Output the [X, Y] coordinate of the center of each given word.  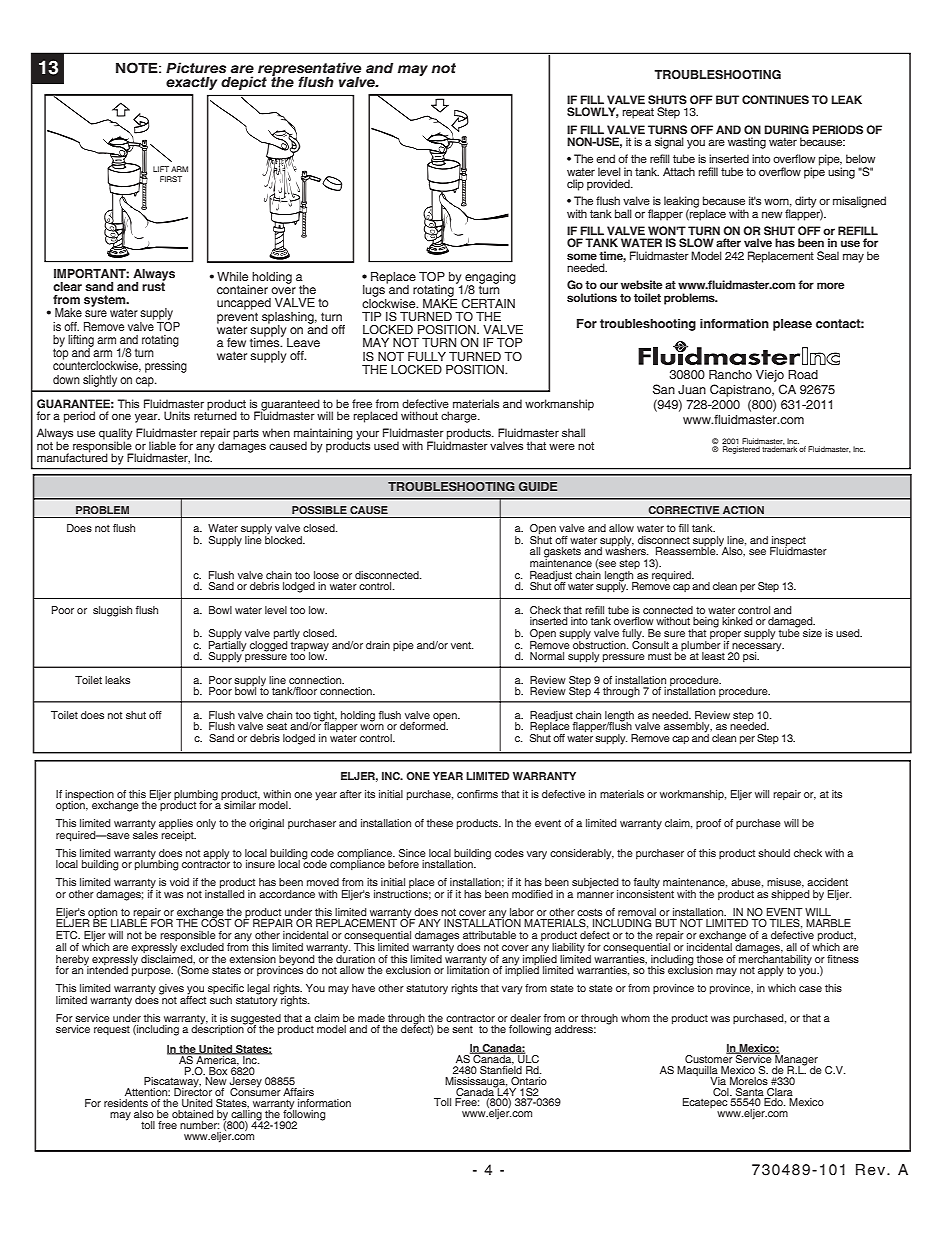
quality [116, 435]
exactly [191, 83]
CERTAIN [488, 303]
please [792, 325]
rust [153, 285]
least [713, 656]
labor [522, 912]
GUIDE [538, 486]
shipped [790, 895]
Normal [547, 656]
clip [575, 185]
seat [277, 726]
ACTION [743, 510]
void [179, 882]
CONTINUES [775, 100]
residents [126, 1103]
